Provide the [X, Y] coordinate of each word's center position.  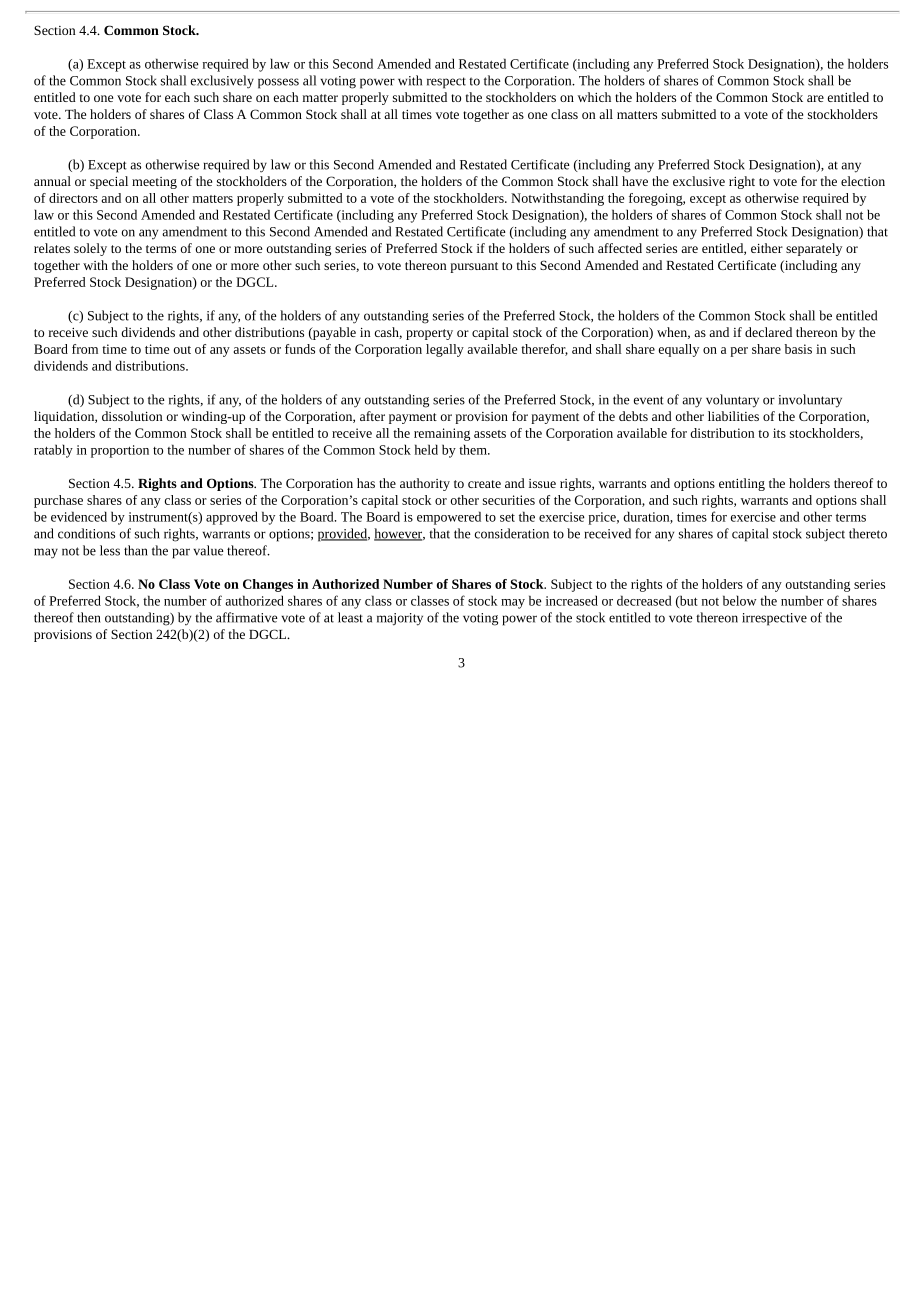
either [767, 248]
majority [400, 619]
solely [90, 249]
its [779, 433]
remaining [442, 434]
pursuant [474, 267]
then [89, 617]
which [594, 97]
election [863, 181]
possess [278, 83]
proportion [120, 451]
